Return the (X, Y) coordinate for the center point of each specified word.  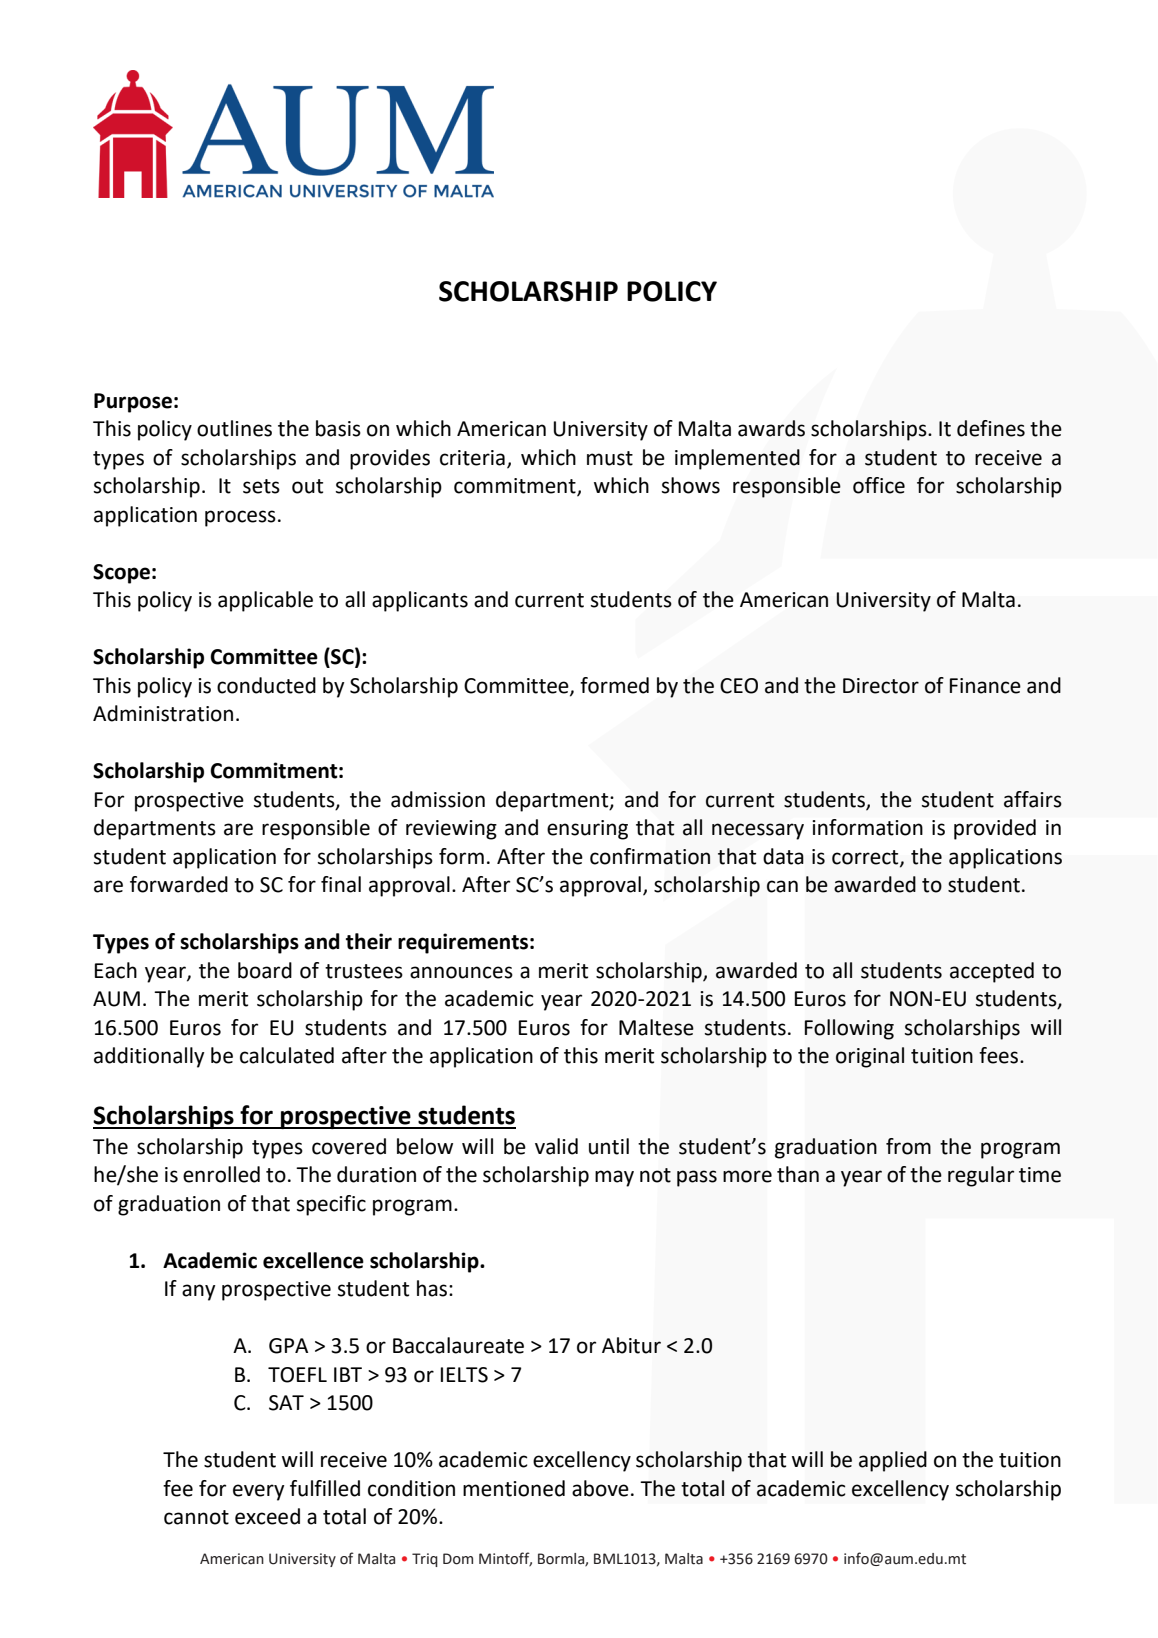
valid (556, 1146)
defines (991, 428)
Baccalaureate (458, 1345)
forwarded (179, 884)
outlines (234, 428)
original (870, 1057)
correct (866, 858)
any (198, 1292)
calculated (287, 1055)
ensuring (587, 830)
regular (981, 1176)
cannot (196, 1517)
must (610, 458)
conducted (266, 685)
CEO (739, 686)
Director (881, 686)
